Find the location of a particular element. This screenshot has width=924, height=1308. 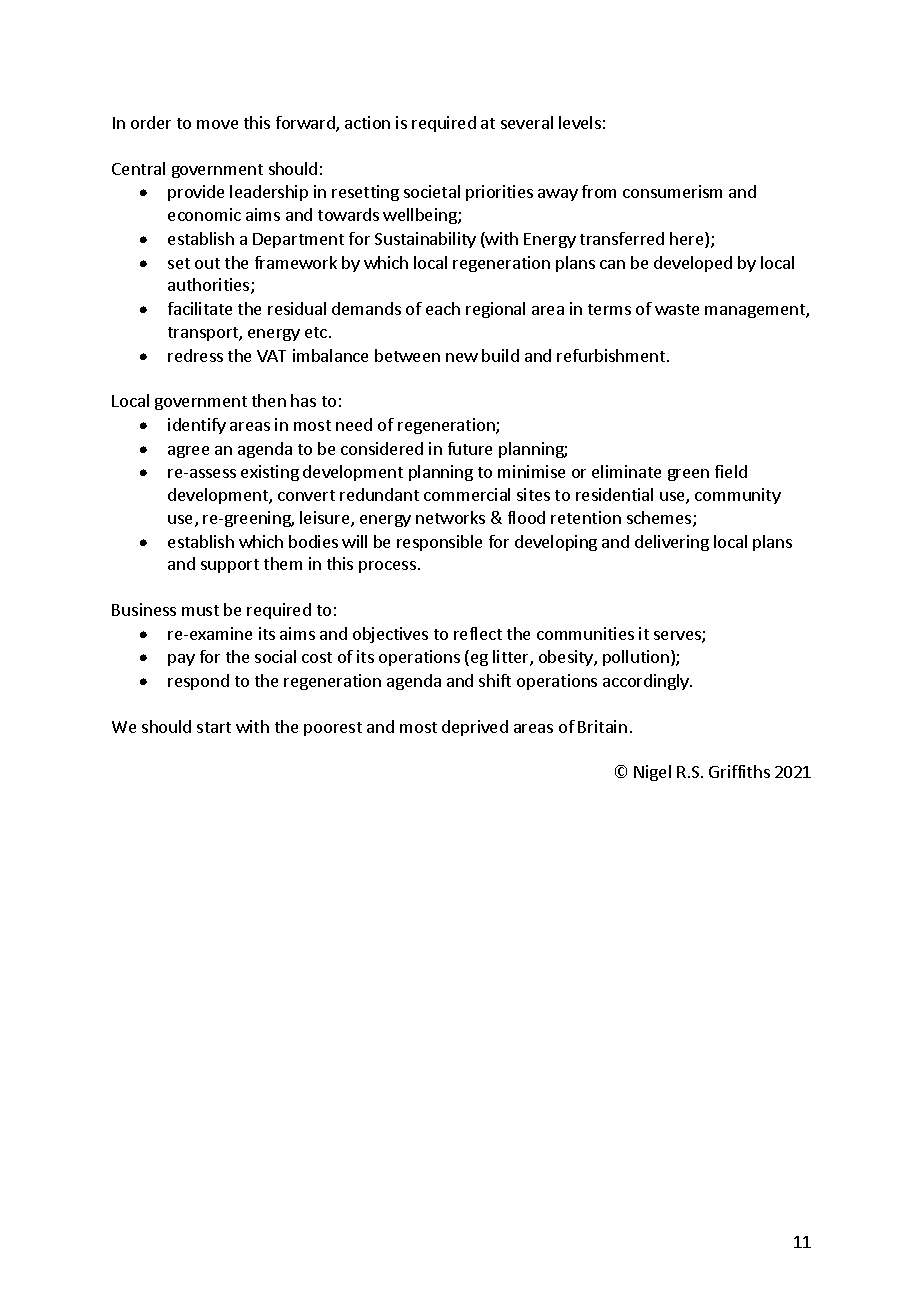

start is located at coordinates (214, 727).
